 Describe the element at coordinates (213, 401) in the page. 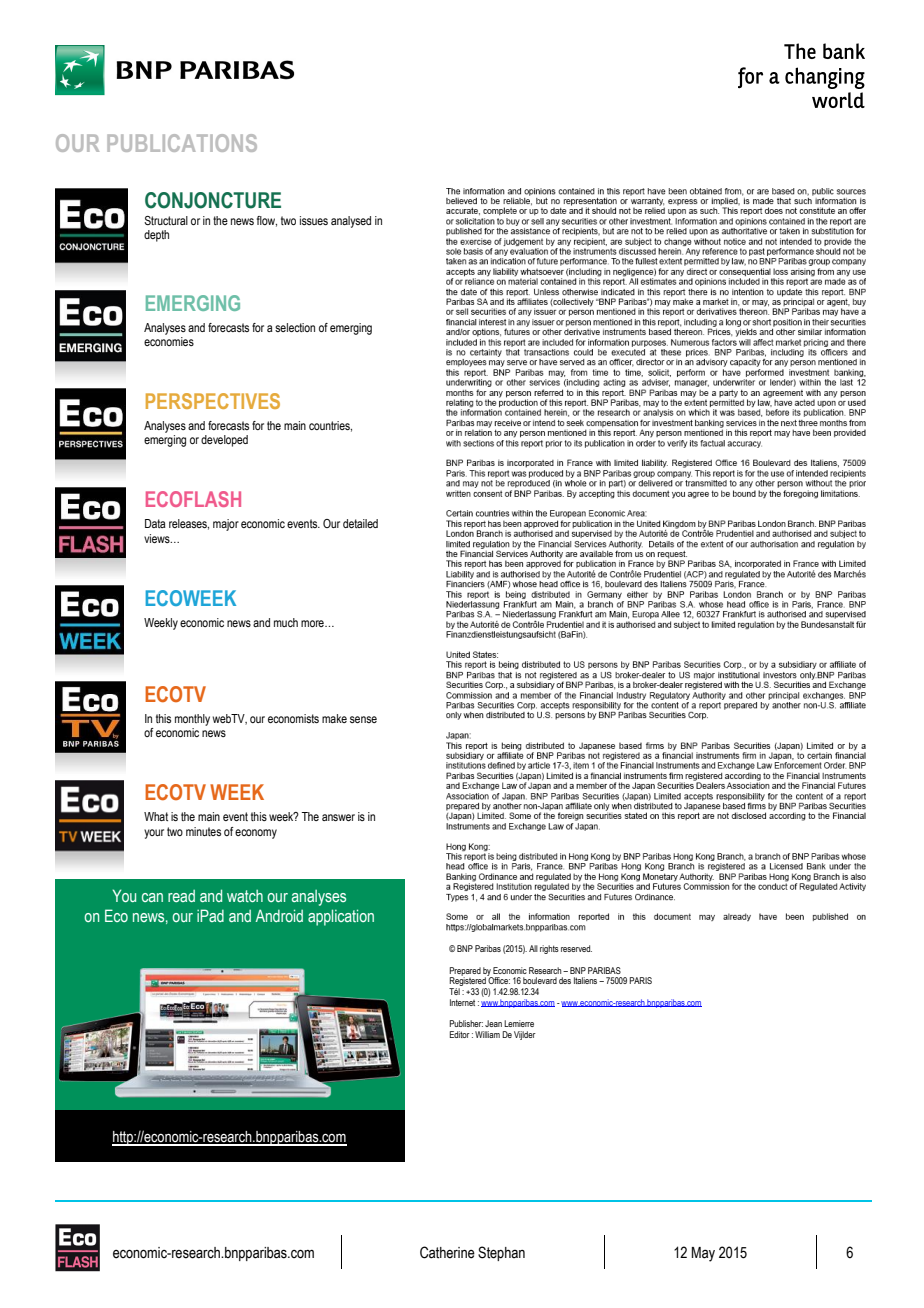

I see `PERSPECTIVES` at that location.
